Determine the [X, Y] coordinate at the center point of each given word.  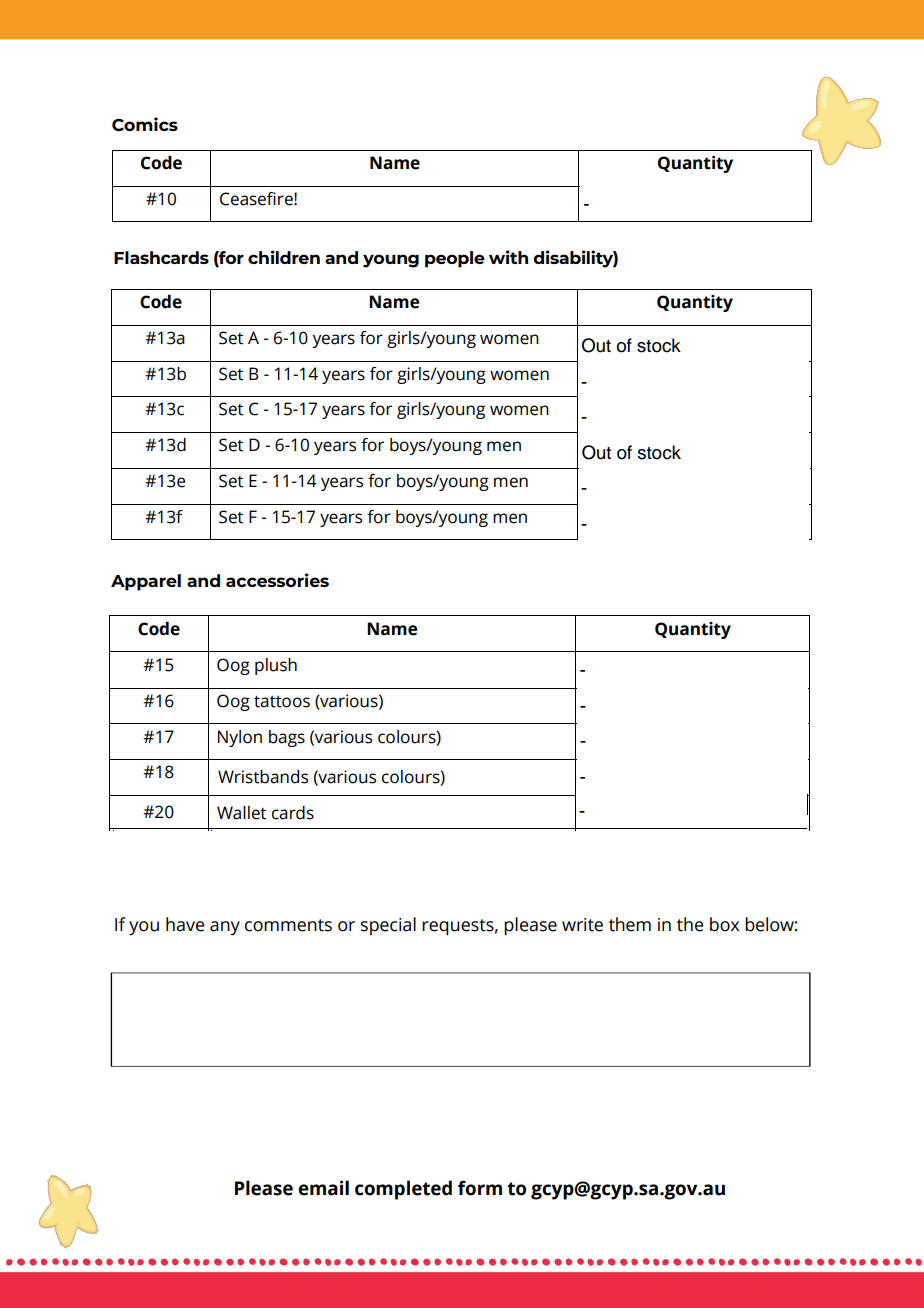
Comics [145, 124]
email [323, 1188]
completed [403, 1190]
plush [276, 666]
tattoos [282, 701]
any [225, 928]
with [508, 257]
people [455, 259]
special [388, 926]
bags [287, 738]
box [724, 924]
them [630, 924]
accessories [277, 580]
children [284, 257]
